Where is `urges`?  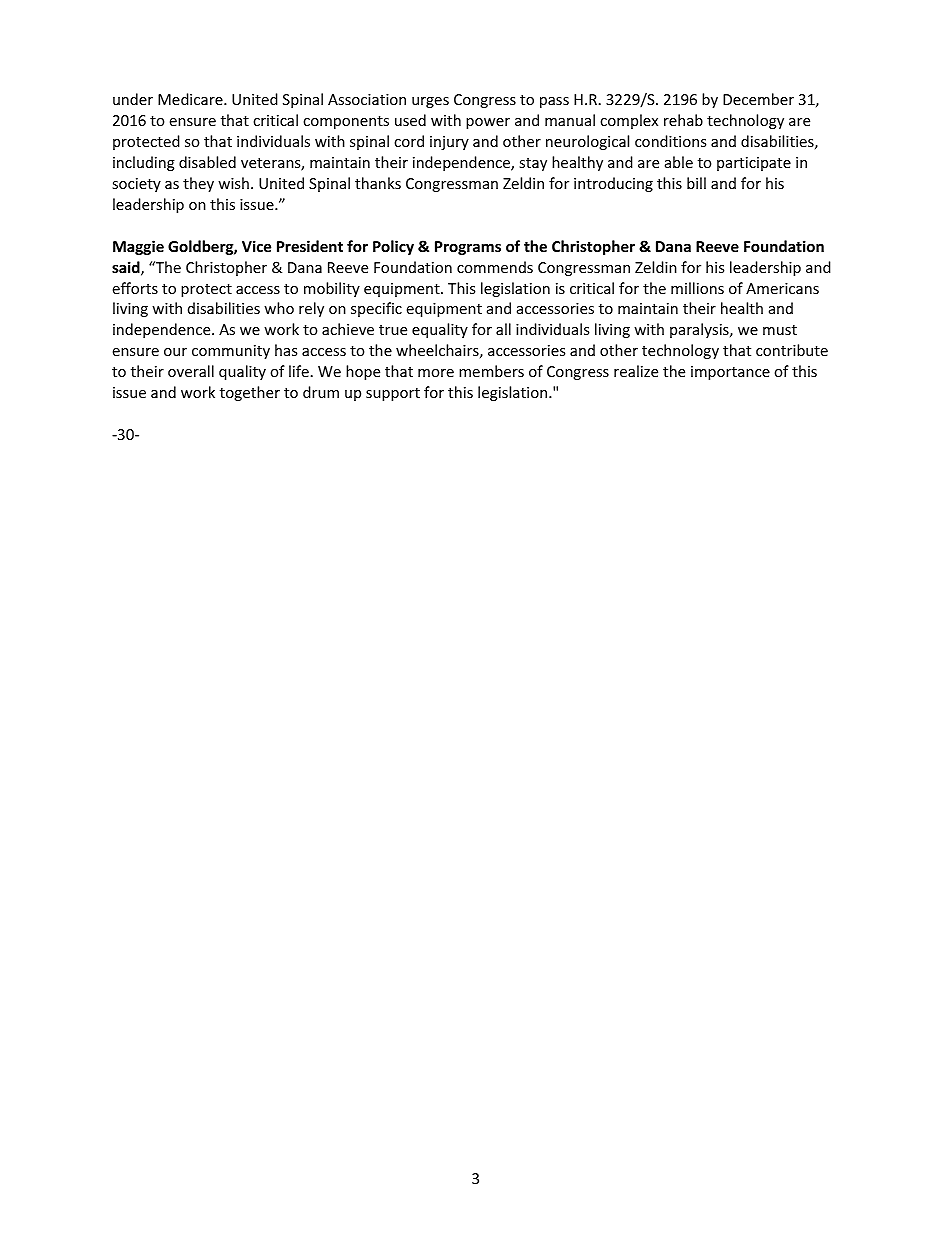 urges is located at coordinates (430, 102).
